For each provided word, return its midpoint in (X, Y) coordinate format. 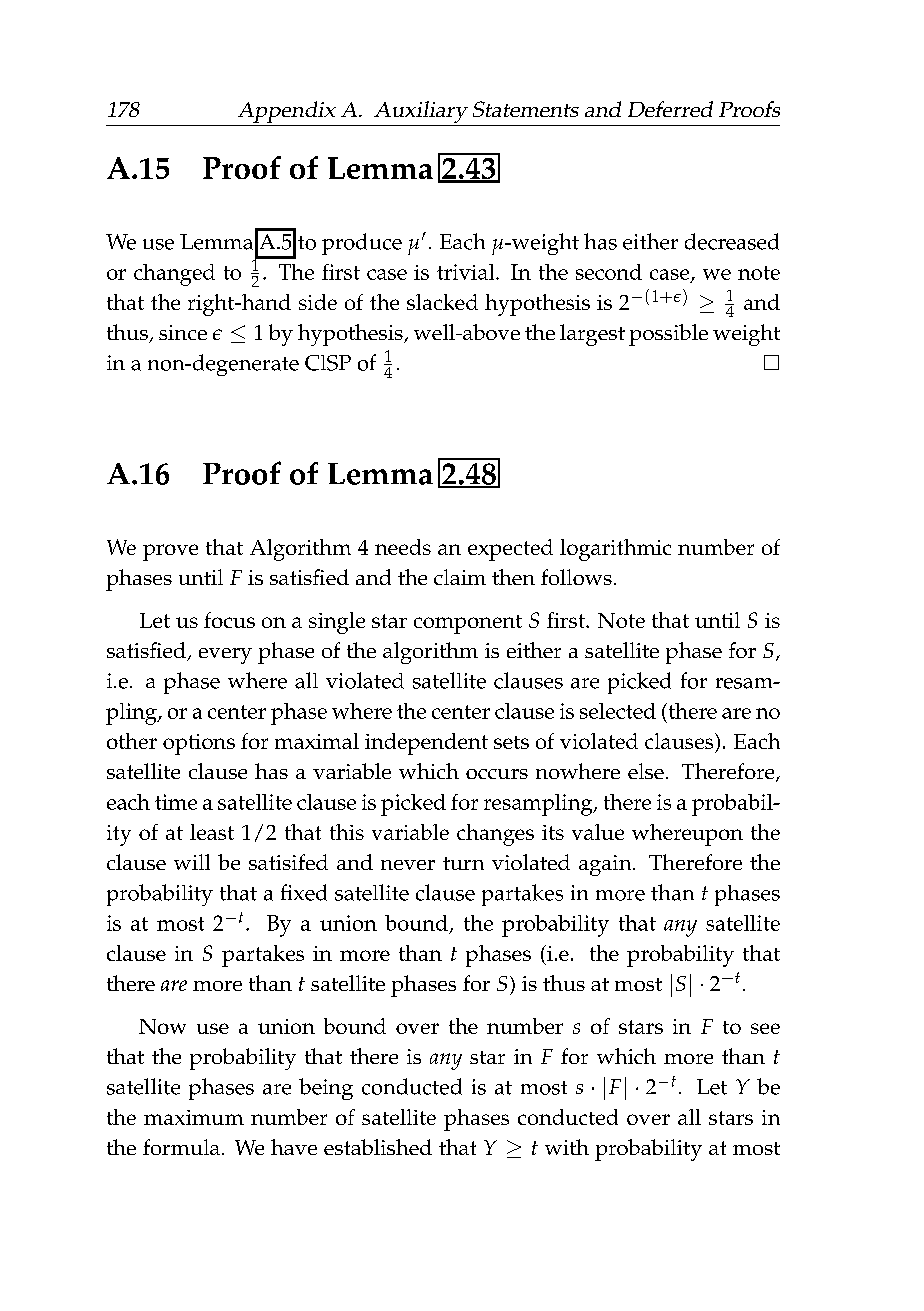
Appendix (286, 113)
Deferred (670, 109)
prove (170, 552)
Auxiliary (421, 113)
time (176, 802)
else (646, 771)
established (378, 1147)
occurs (497, 774)
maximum (194, 1117)
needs (403, 547)
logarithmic (615, 550)
